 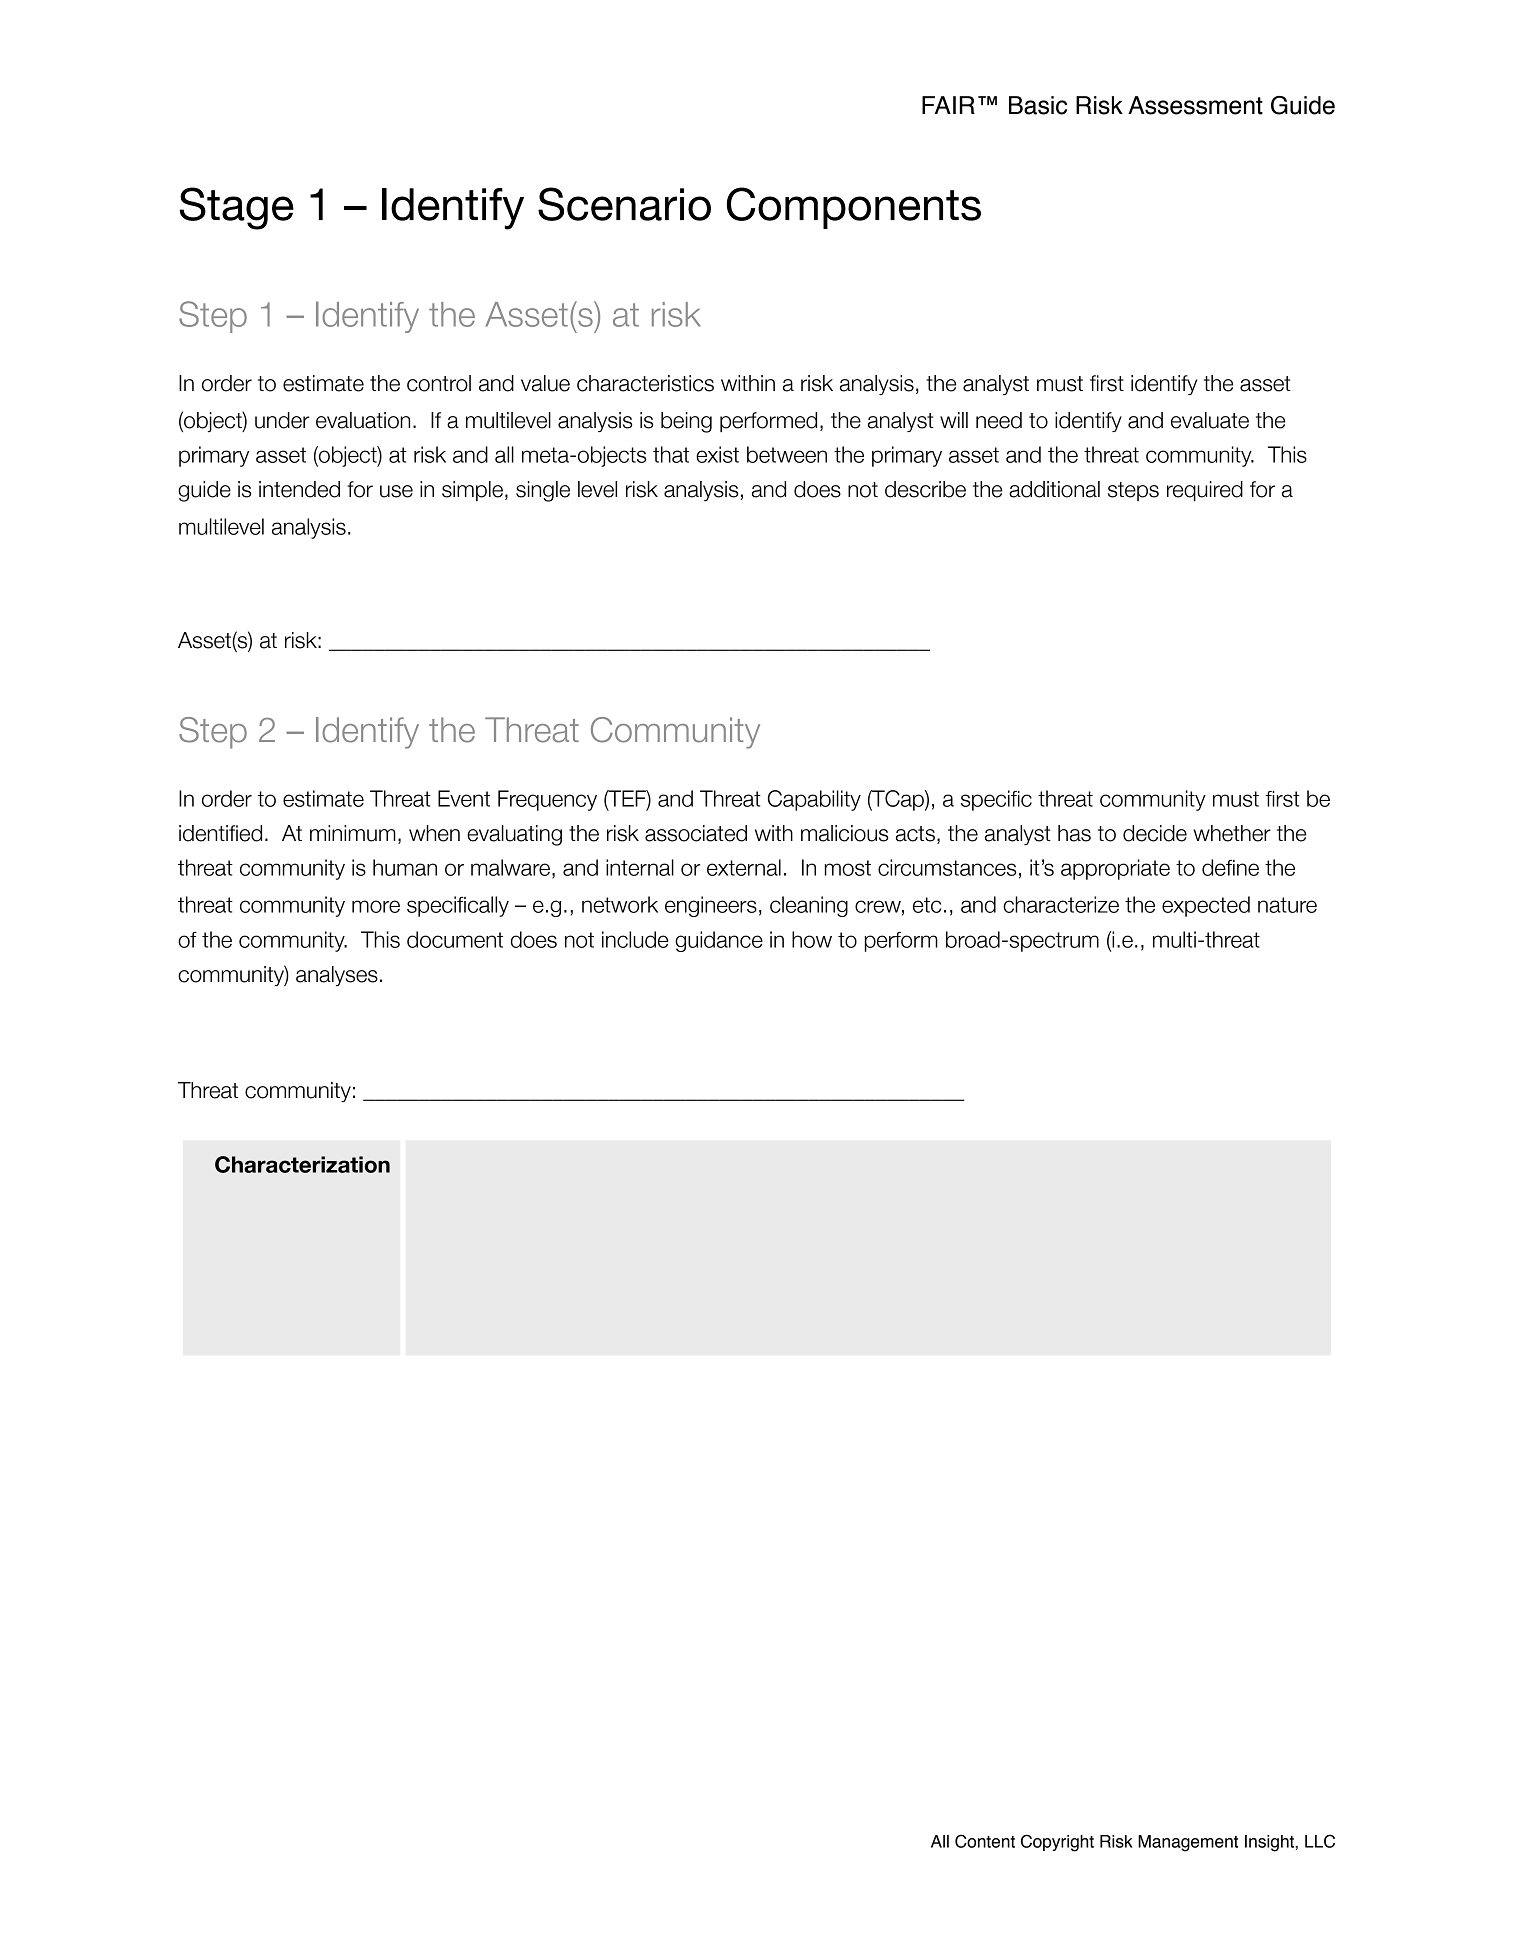 I want to click on analyses, so click(x=337, y=976).
